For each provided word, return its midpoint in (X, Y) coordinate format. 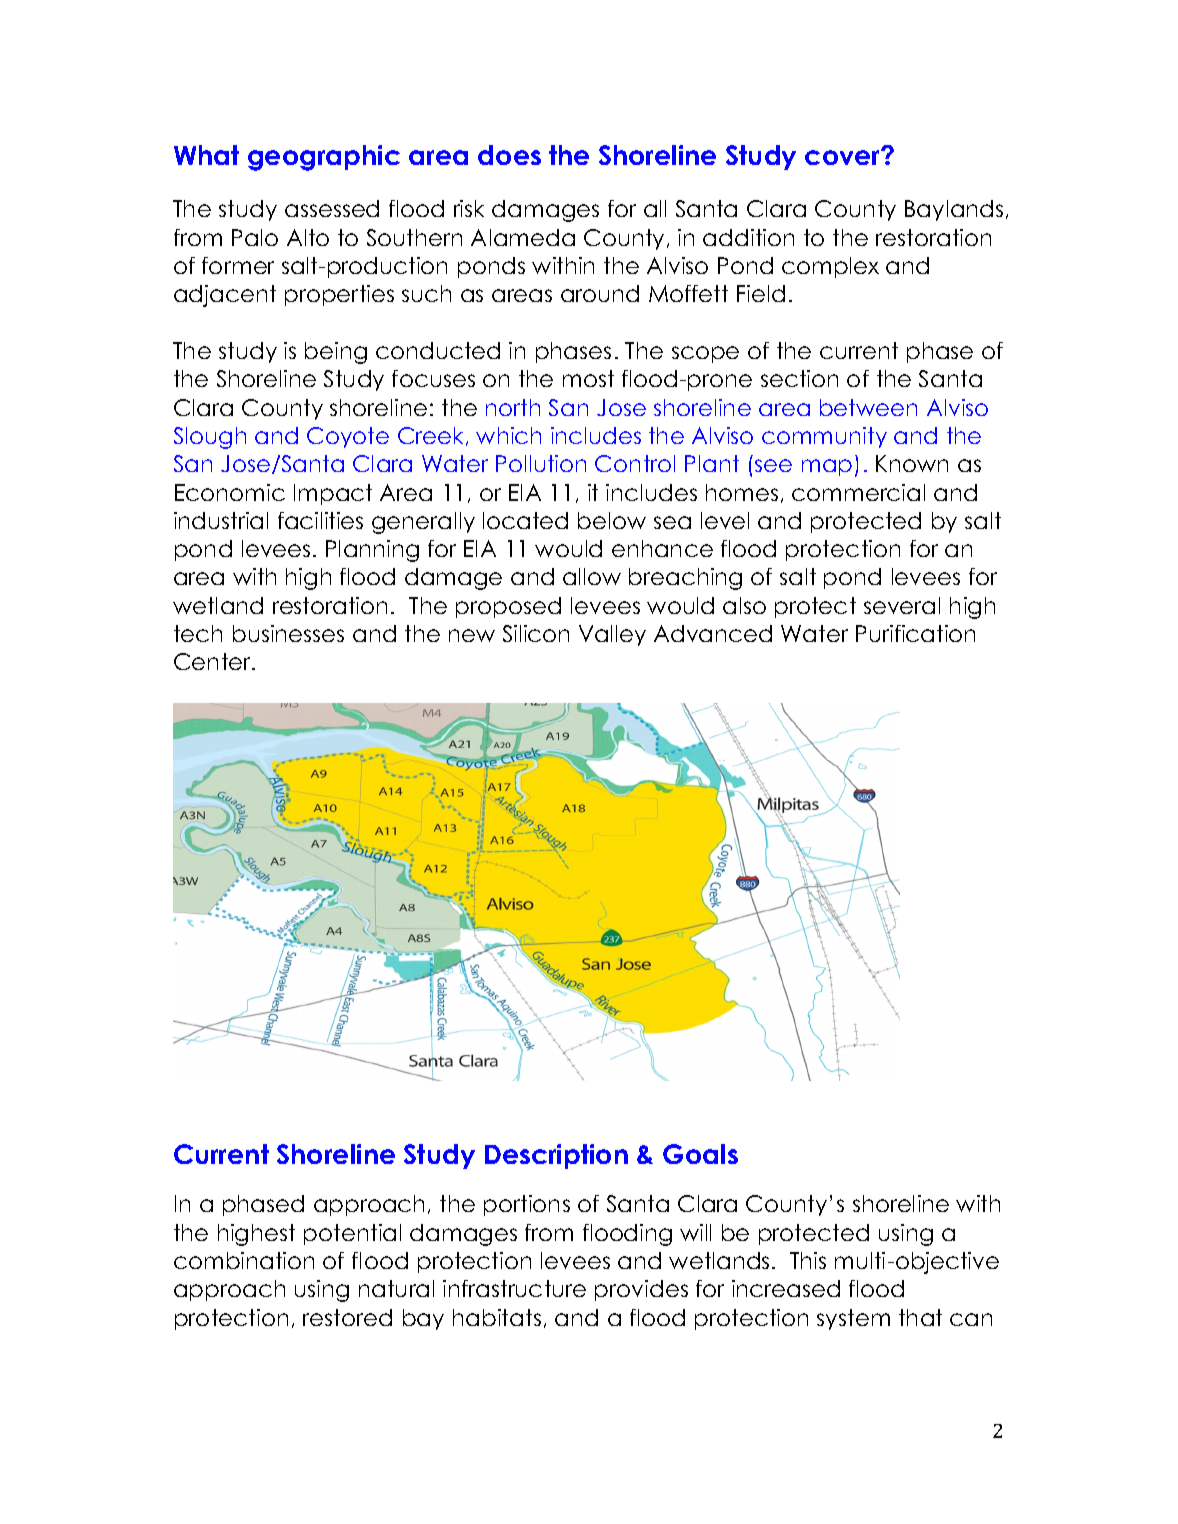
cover (844, 156)
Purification (915, 633)
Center (213, 661)
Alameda (523, 237)
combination (244, 1260)
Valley (612, 635)
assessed (332, 208)
